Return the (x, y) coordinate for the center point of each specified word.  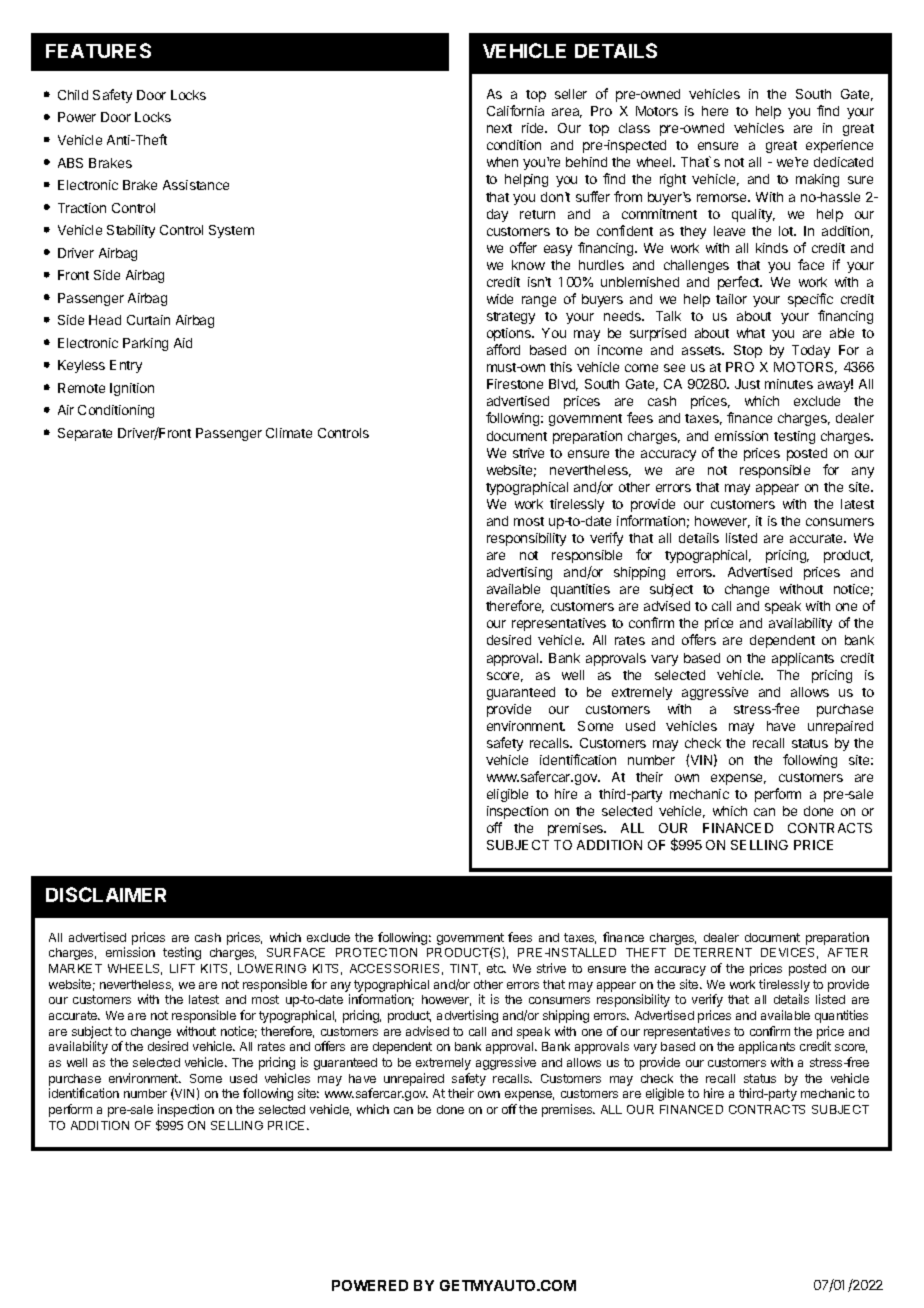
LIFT (182, 968)
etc (496, 968)
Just (747, 384)
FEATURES (98, 50)
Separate (85, 434)
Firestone (515, 384)
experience (839, 146)
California (515, 110)
